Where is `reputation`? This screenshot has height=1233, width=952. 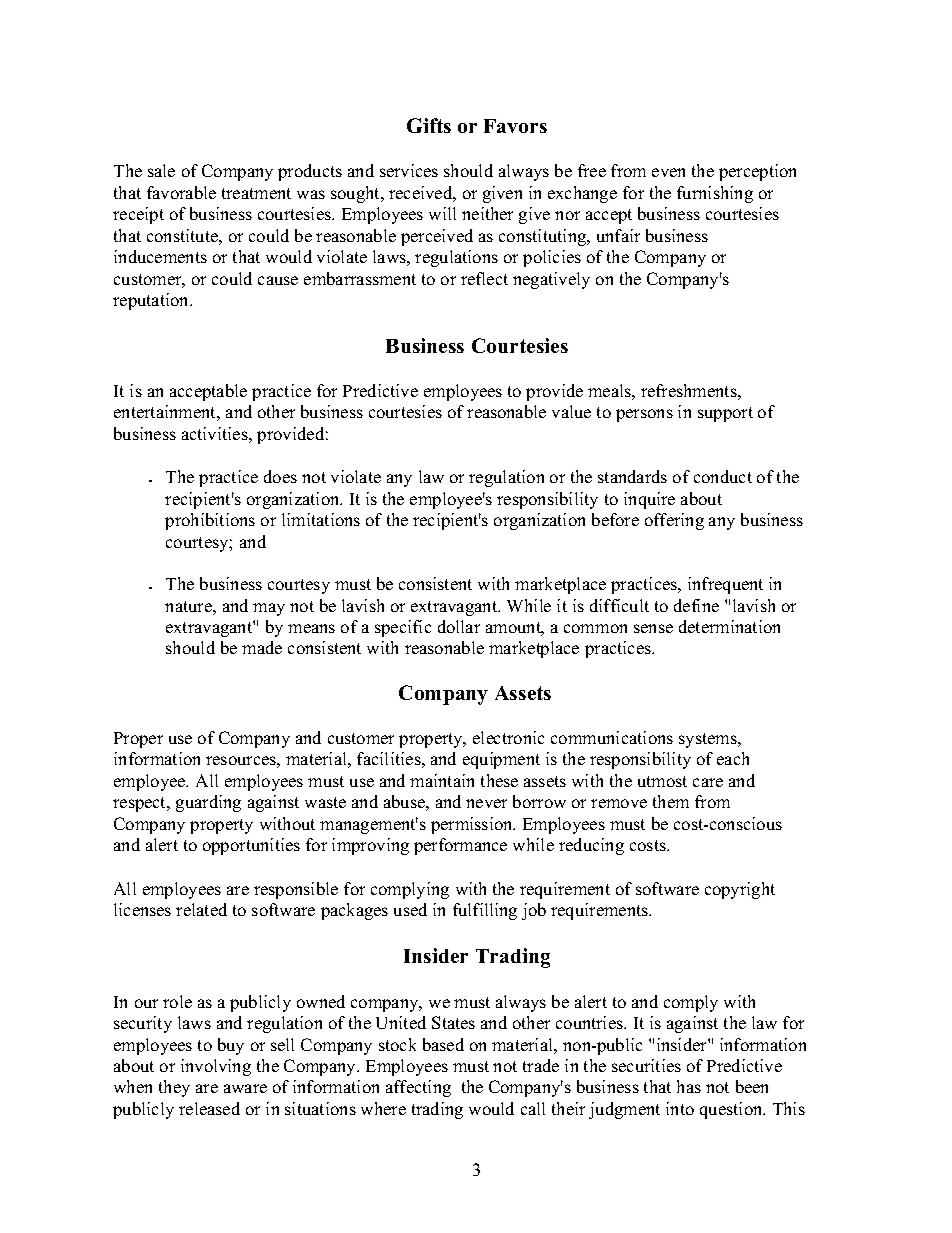
reputation is located at coordinates (152, 301).
